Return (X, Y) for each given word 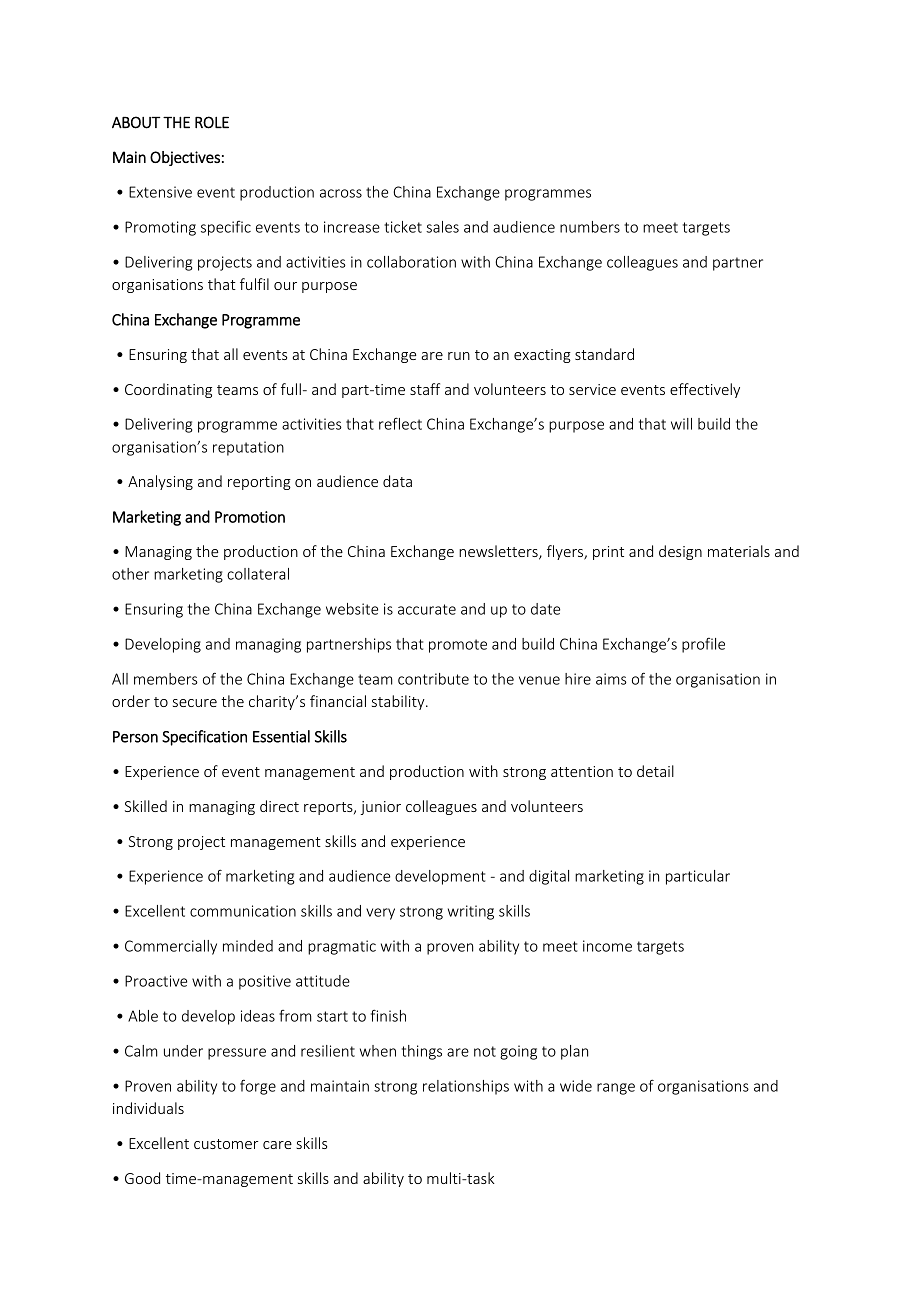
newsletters (499, 552)
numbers (590, 227)
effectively (705, 390)
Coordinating (168, 390)
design (680, 552)
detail (655, 771)
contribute (433, 679)
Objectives (185, 158)
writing (471, 912)
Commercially (171, 947)
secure (195, 703)
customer (226, 1144)
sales (442, 227)
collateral (258, 574)
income (607, 946)
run (459, 356)
